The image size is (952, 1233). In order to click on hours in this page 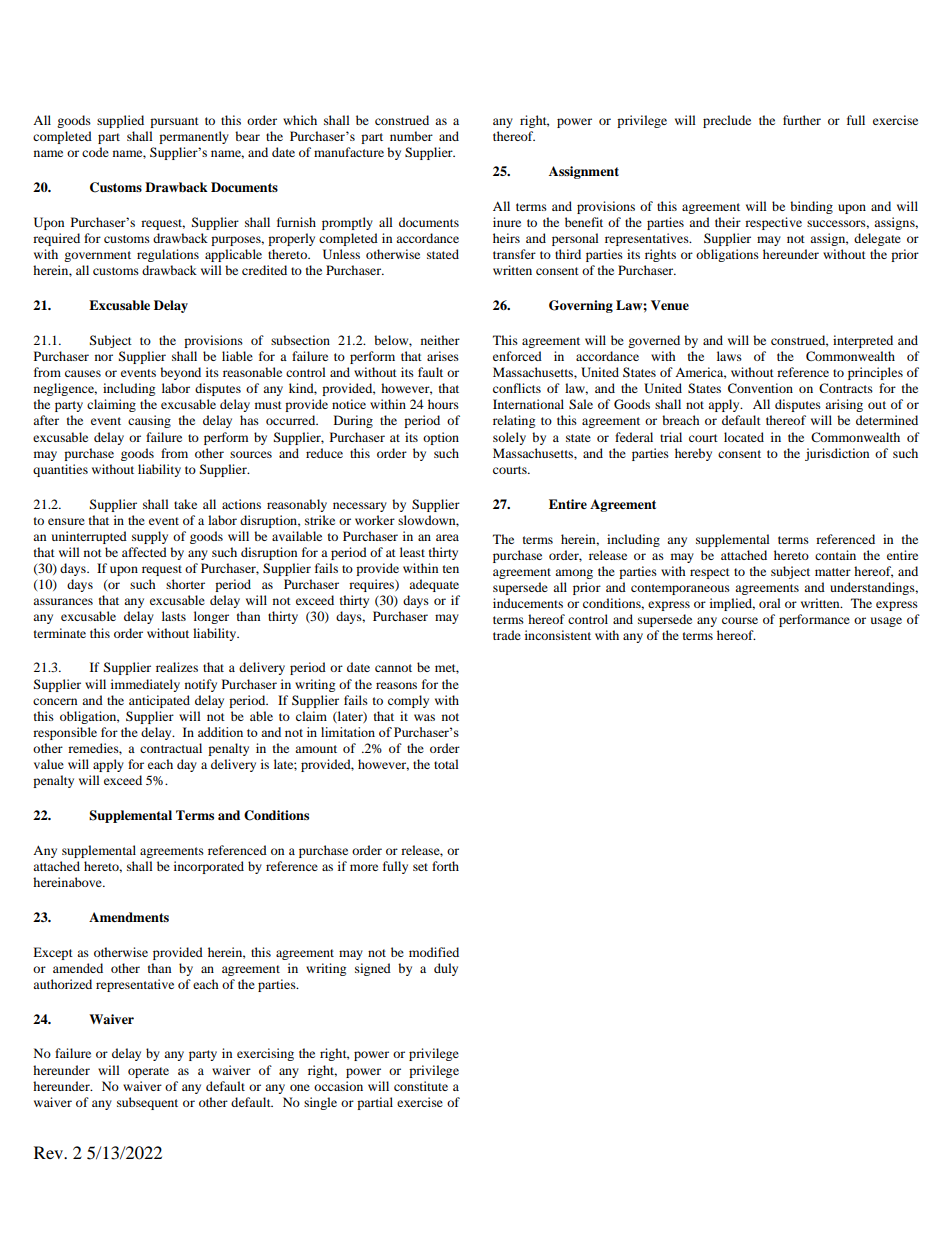, I will do `click(443, 404)`.
